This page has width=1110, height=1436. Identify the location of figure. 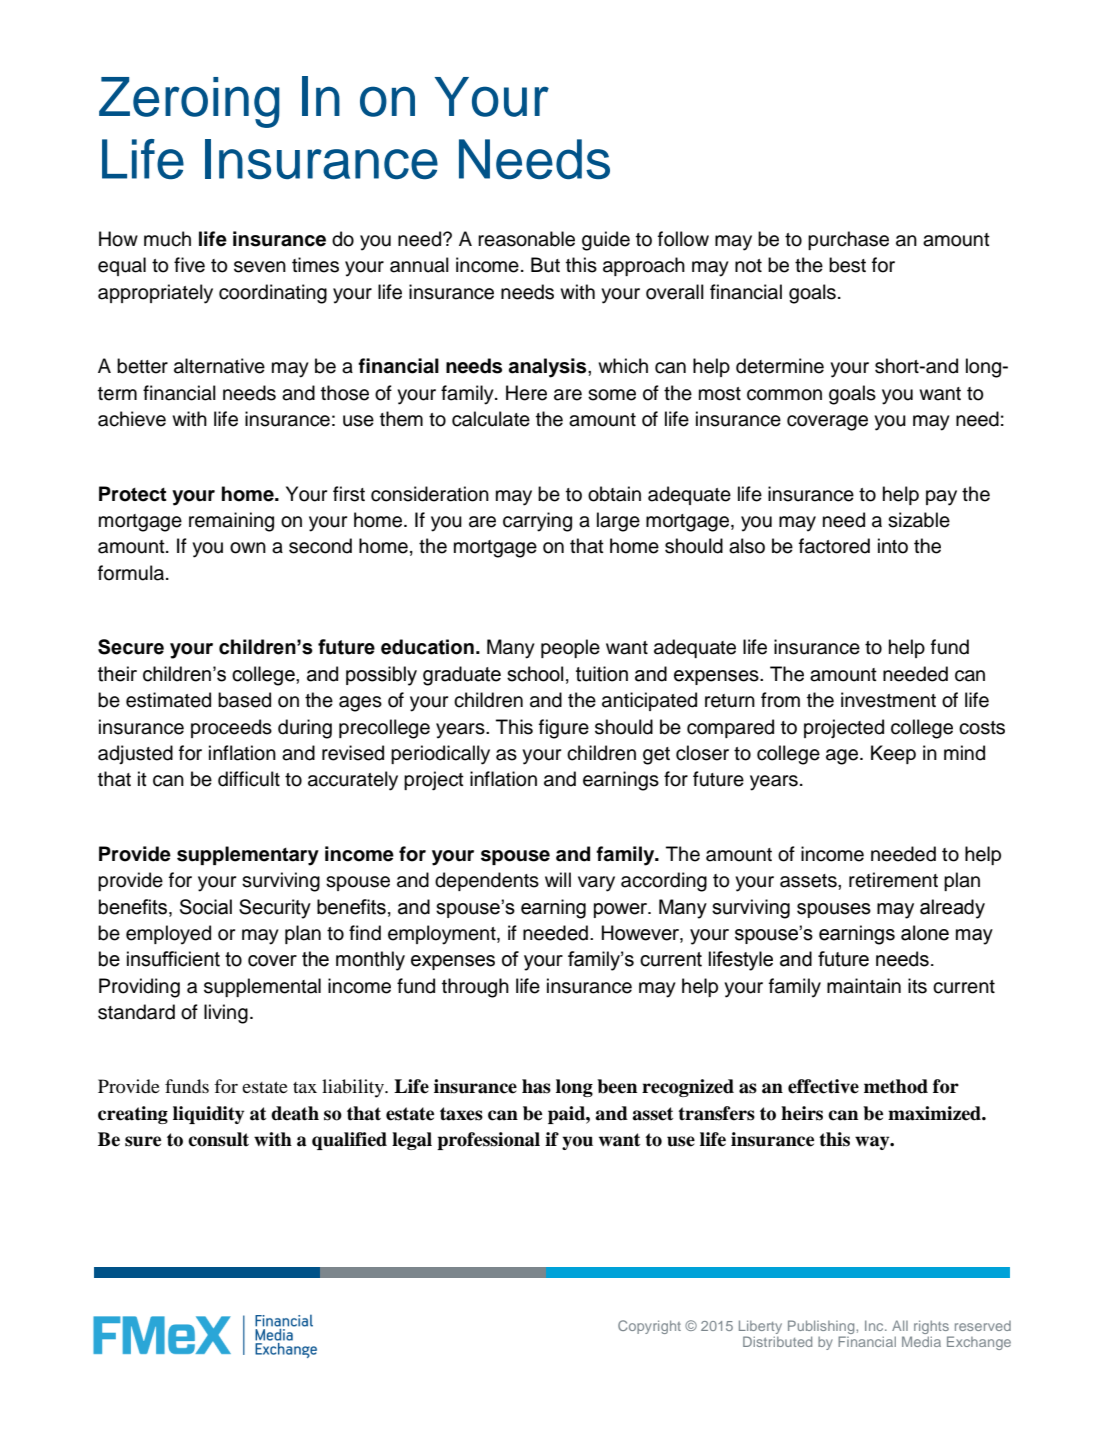
(564, 729).
